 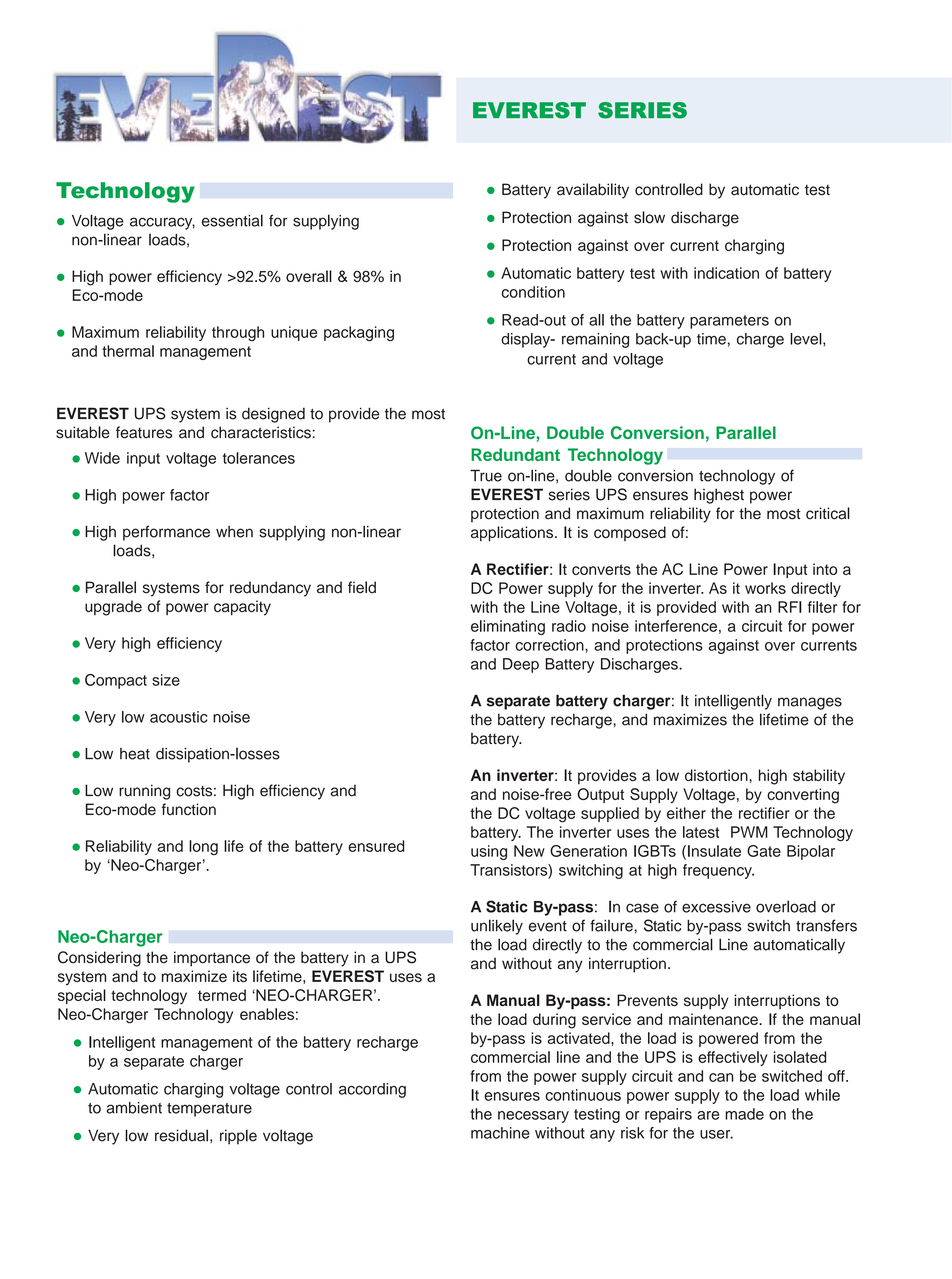 I want to click on PWM, so click(x=749, y=832).
